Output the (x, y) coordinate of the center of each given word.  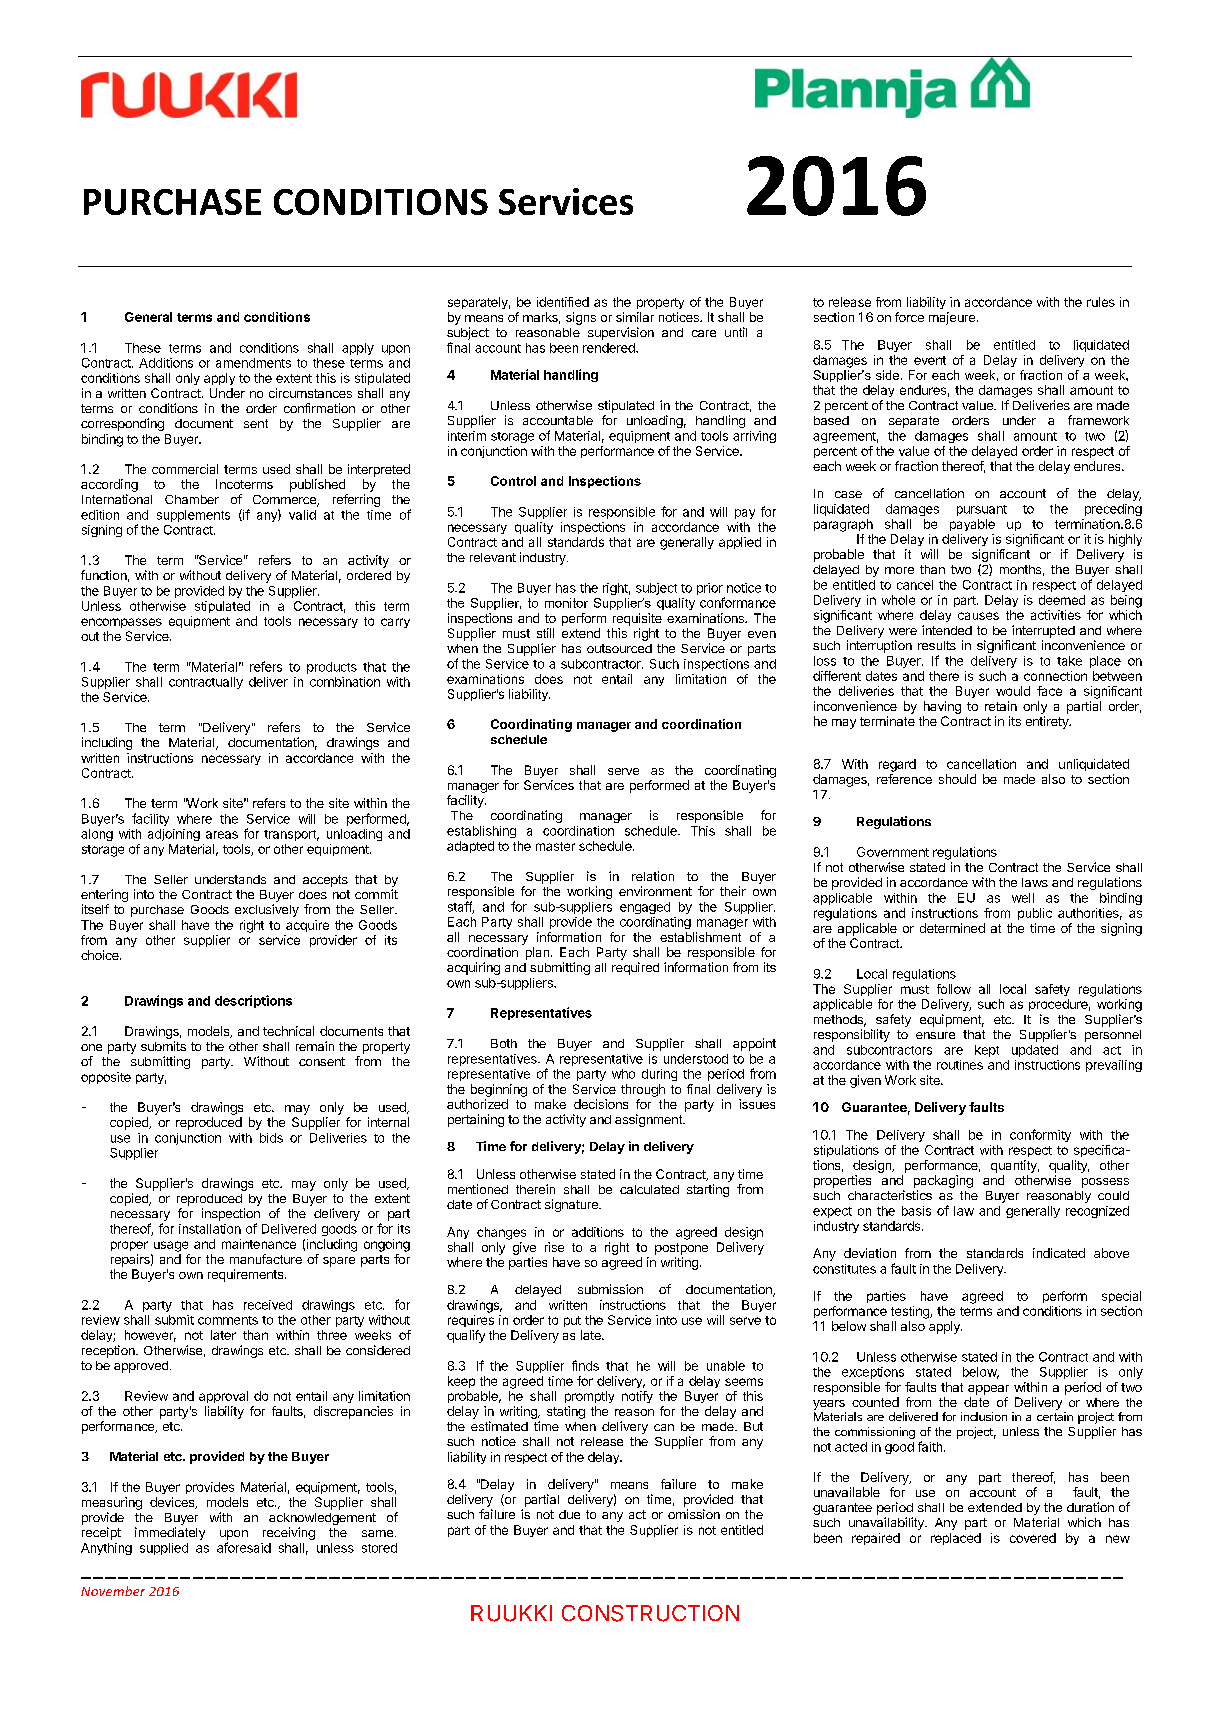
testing (911, 1312)
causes (978, 616)
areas (222, 835)
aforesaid (244, 1547)
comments (228, 1320)
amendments (253, 363)
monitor (566, 603)
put (572, 1321)
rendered (610, 348)
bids (271, 1138)
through (643, 1090)
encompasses (121, 623)
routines (960, 1065)
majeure (952, 318)
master (555, 846)
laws (1035, 882)
